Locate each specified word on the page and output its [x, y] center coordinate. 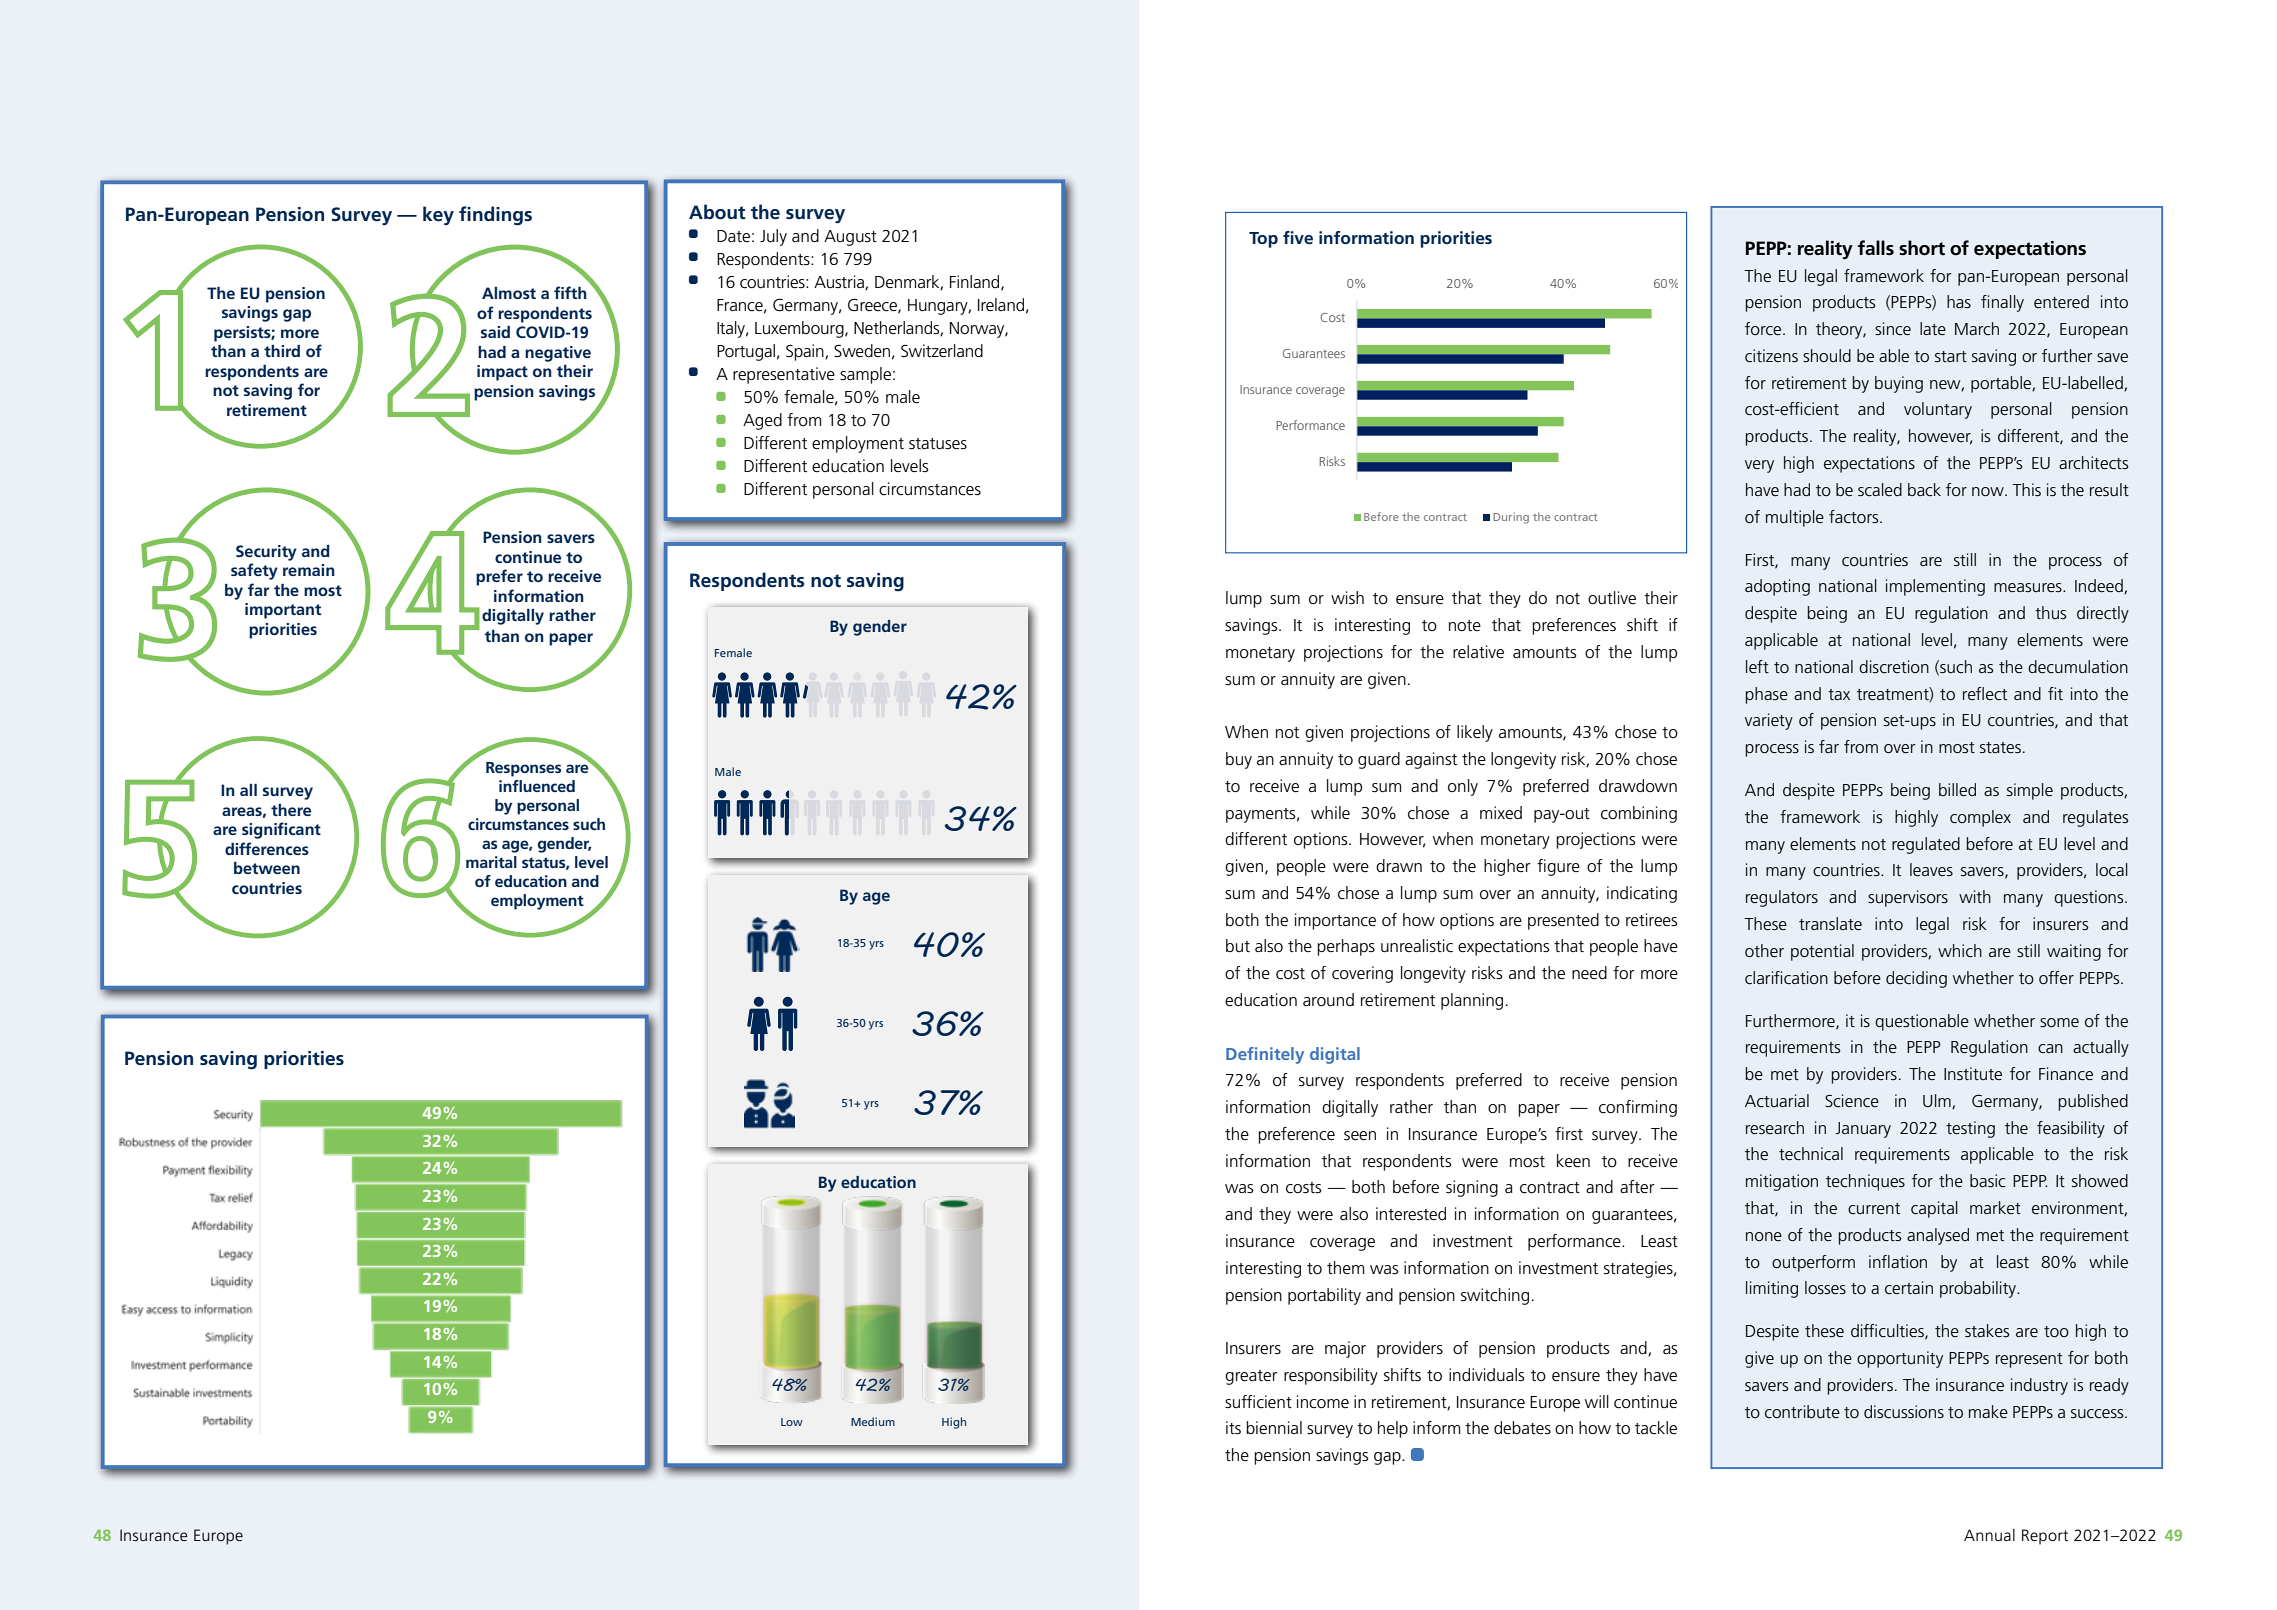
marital [491, 862]
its [1233, 1428]
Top [1263, 240]
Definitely [1265, 1055]
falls [1876, 248]
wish [1347, 598]
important [283, 611]
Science [1852, 1101]
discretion [1894, 667]
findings [495, 216]
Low [792, 1422]
